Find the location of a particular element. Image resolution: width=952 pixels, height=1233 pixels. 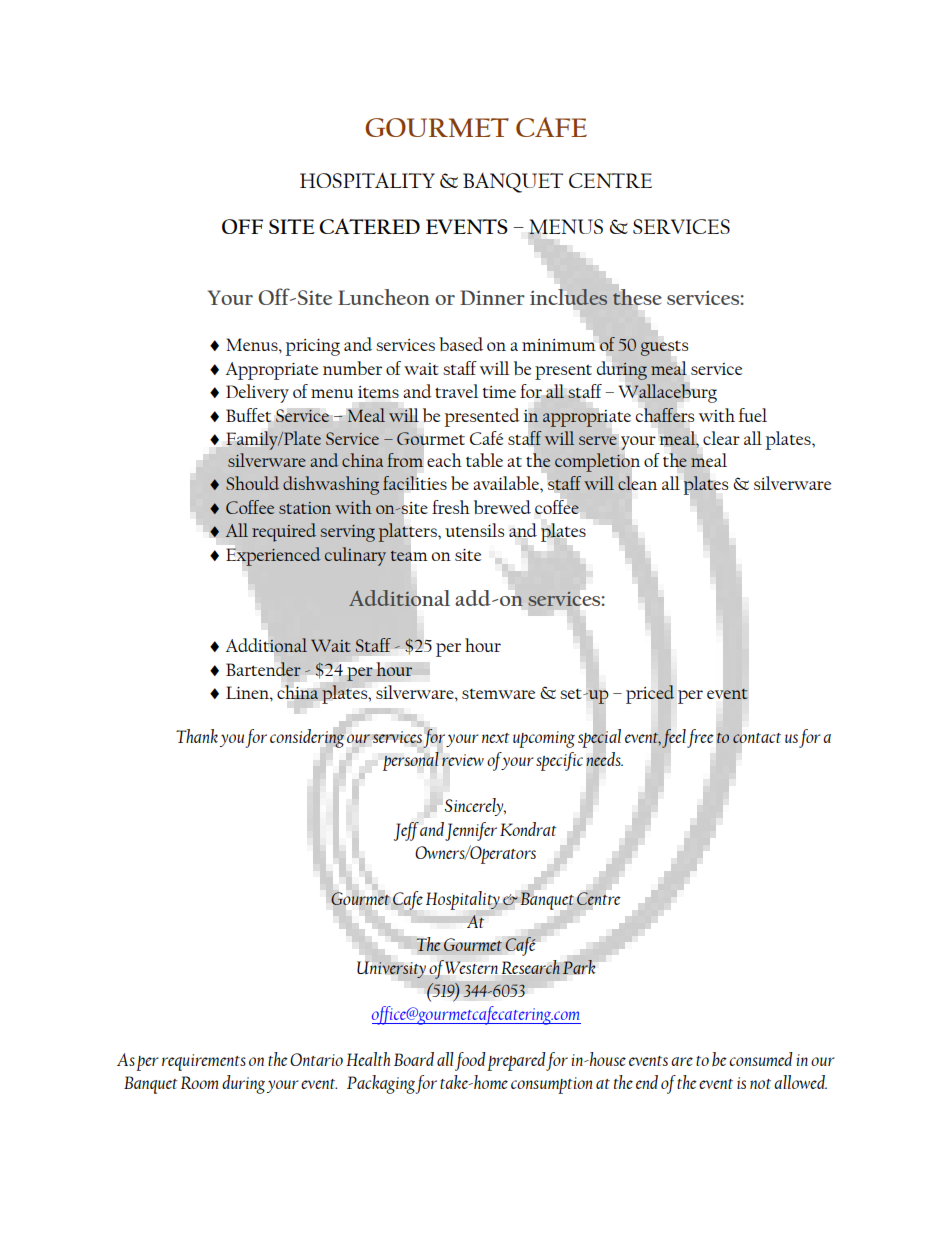

CATERED is located at coordinates (369, 226).
